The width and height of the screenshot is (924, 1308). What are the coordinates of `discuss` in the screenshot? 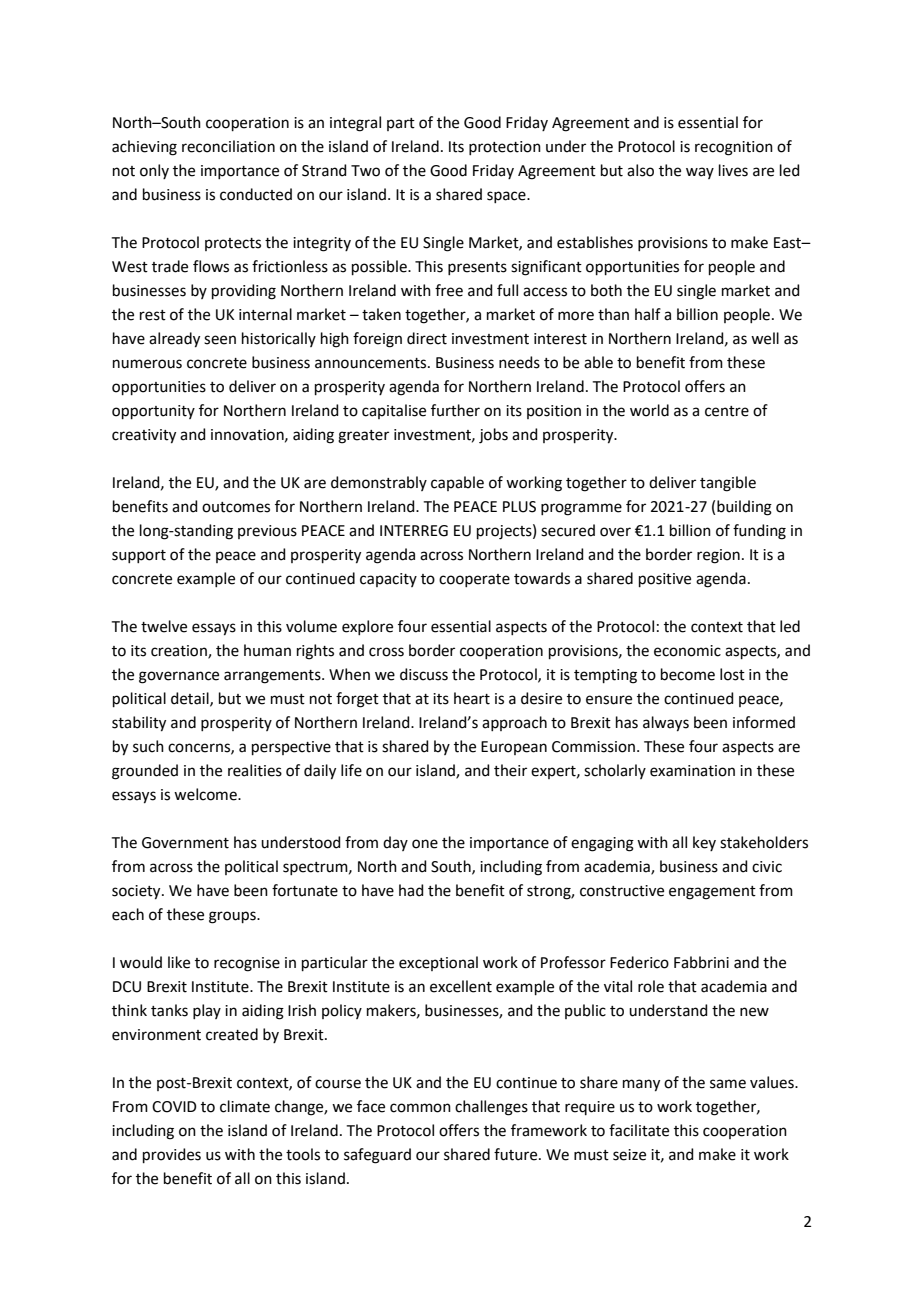 It's located at (424, 674).
